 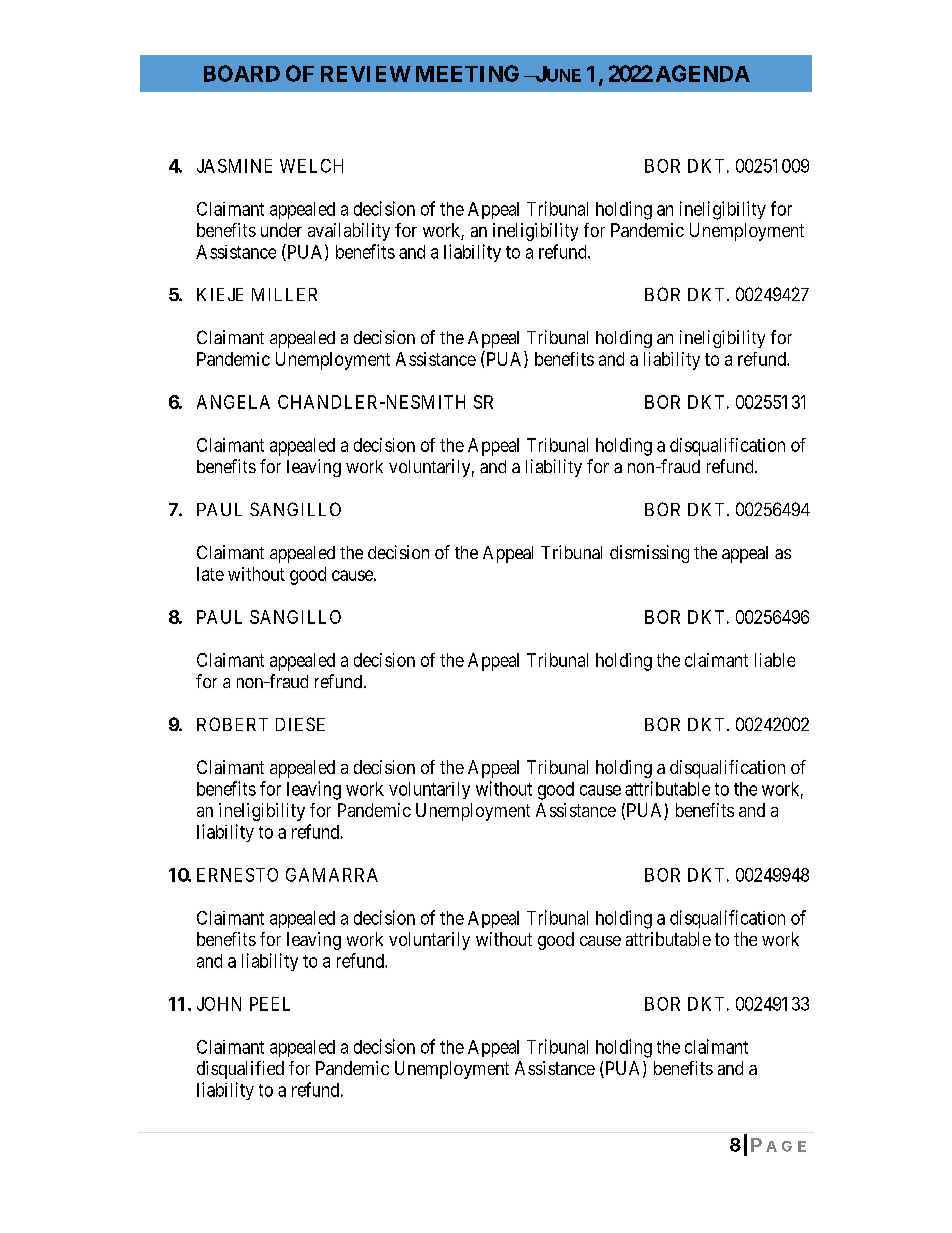 What do you see at coordinates (703, 73) in the image?
I see `AGENDA` at bounding box center [703, 73].
